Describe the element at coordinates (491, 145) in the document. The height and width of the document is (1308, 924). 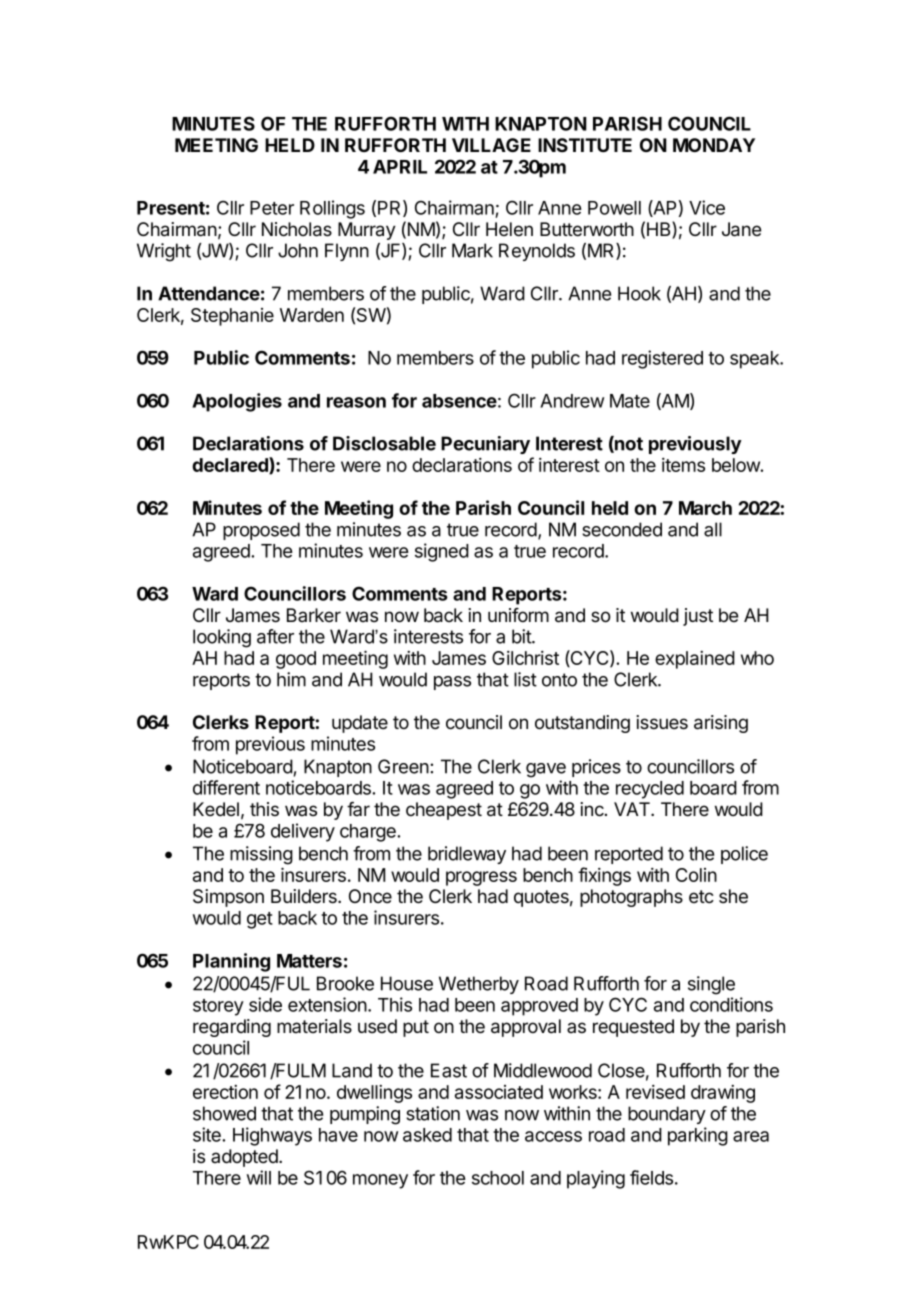
I see `VILLAGE` at that location.
